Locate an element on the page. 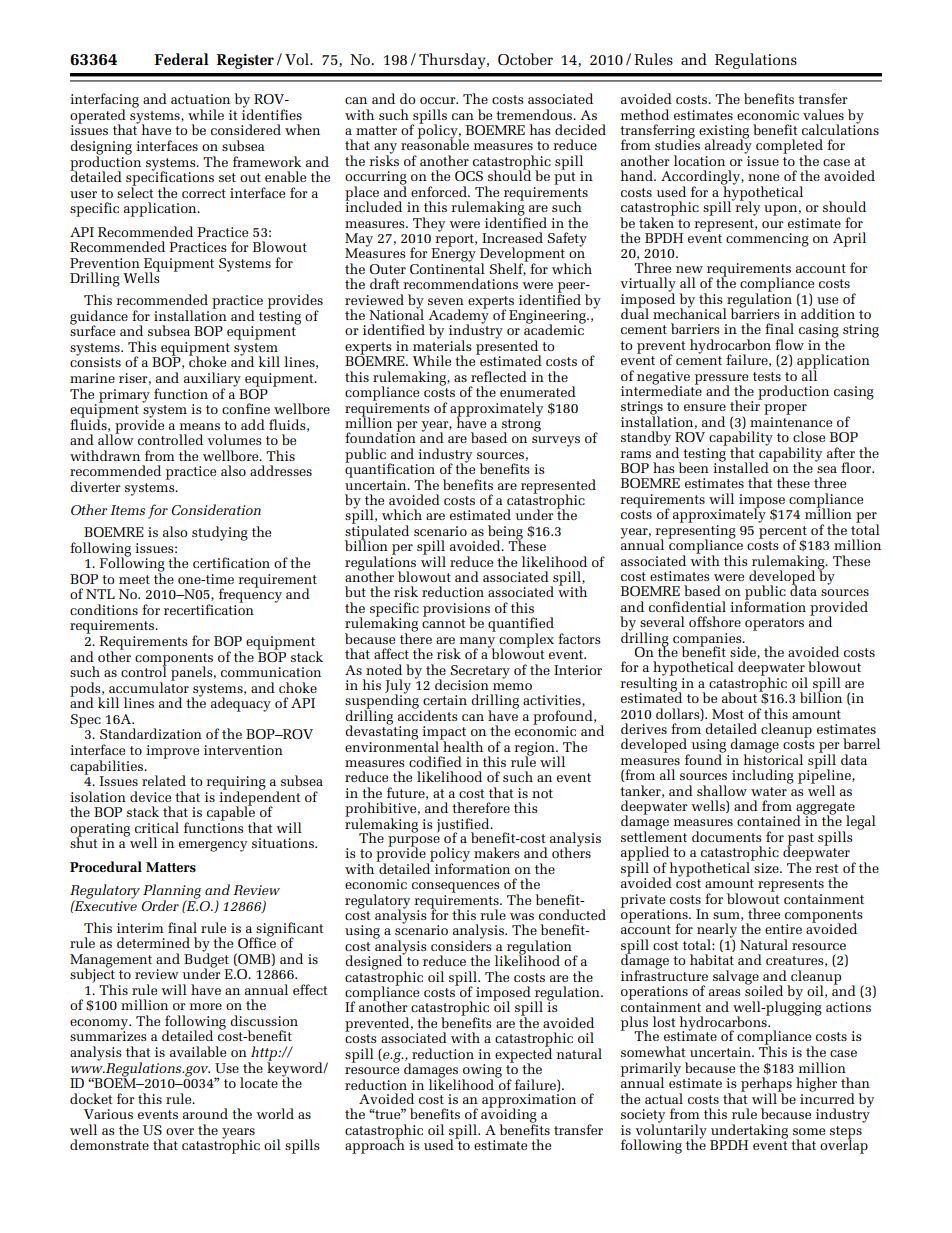  maintenance is located at coordinates (791, 420).
